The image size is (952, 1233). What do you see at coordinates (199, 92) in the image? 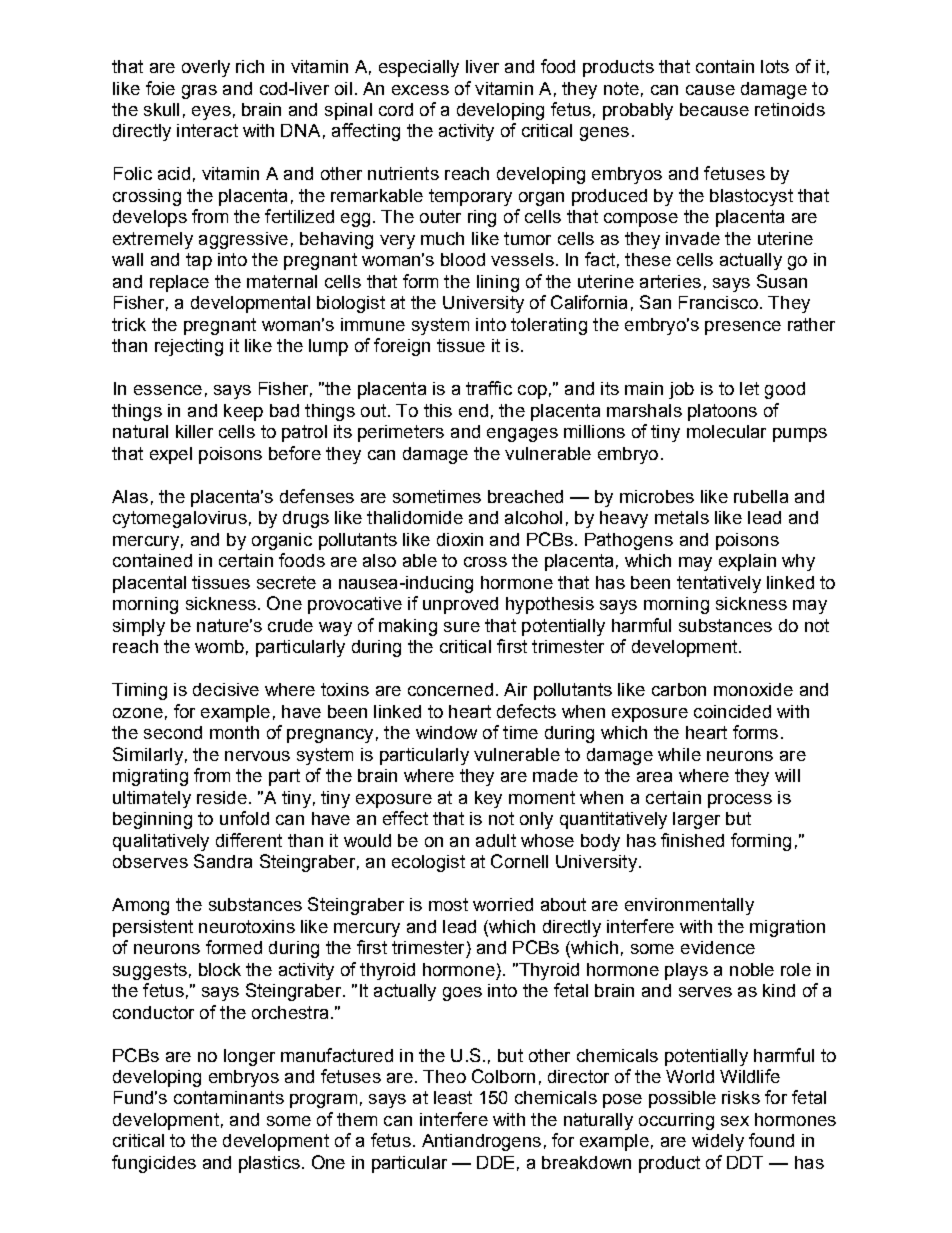
I see `gras` at bounding box center [199, 92].
